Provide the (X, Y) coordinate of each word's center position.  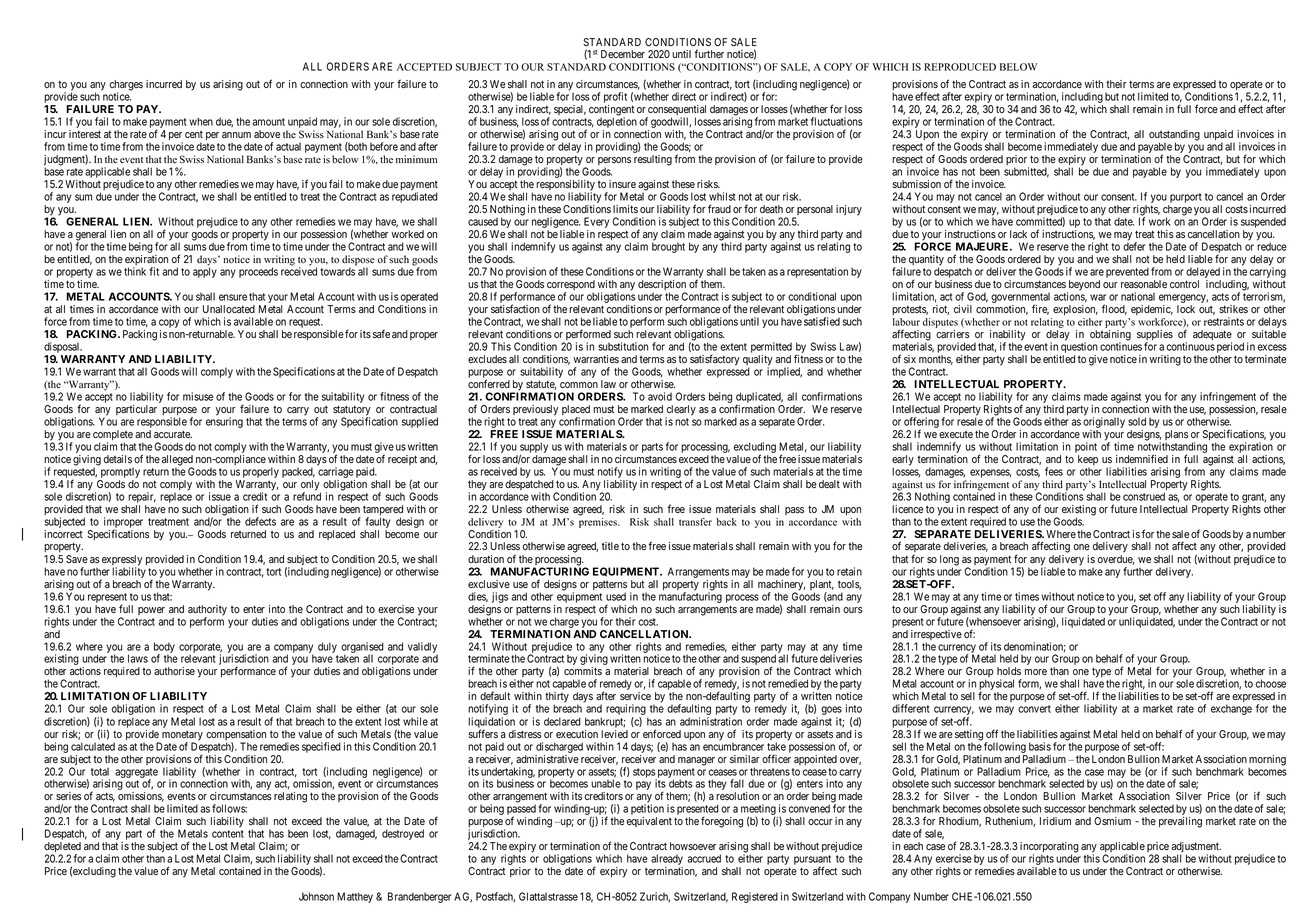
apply (205, 272)
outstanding (1174, 136)
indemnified (1142, 458)
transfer (695, 522)
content (228, 834)
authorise (174, 671)
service (635, 696)
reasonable (1144, 284)
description (662, 286)
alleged (177, 461)
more (1036, 672)
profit (615, 99)
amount (268, 122)
